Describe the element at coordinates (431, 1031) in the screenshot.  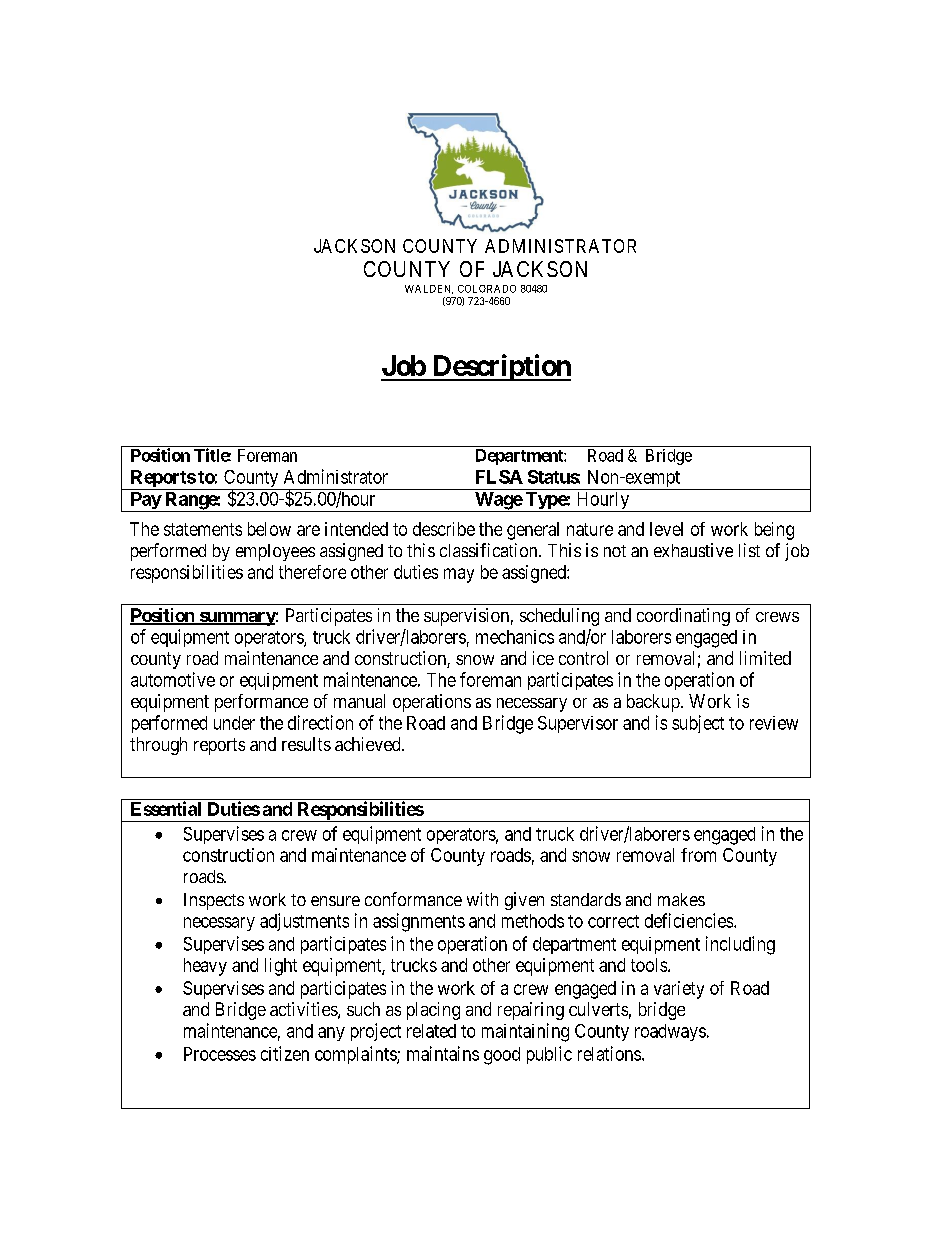
I see `related` at that location.
